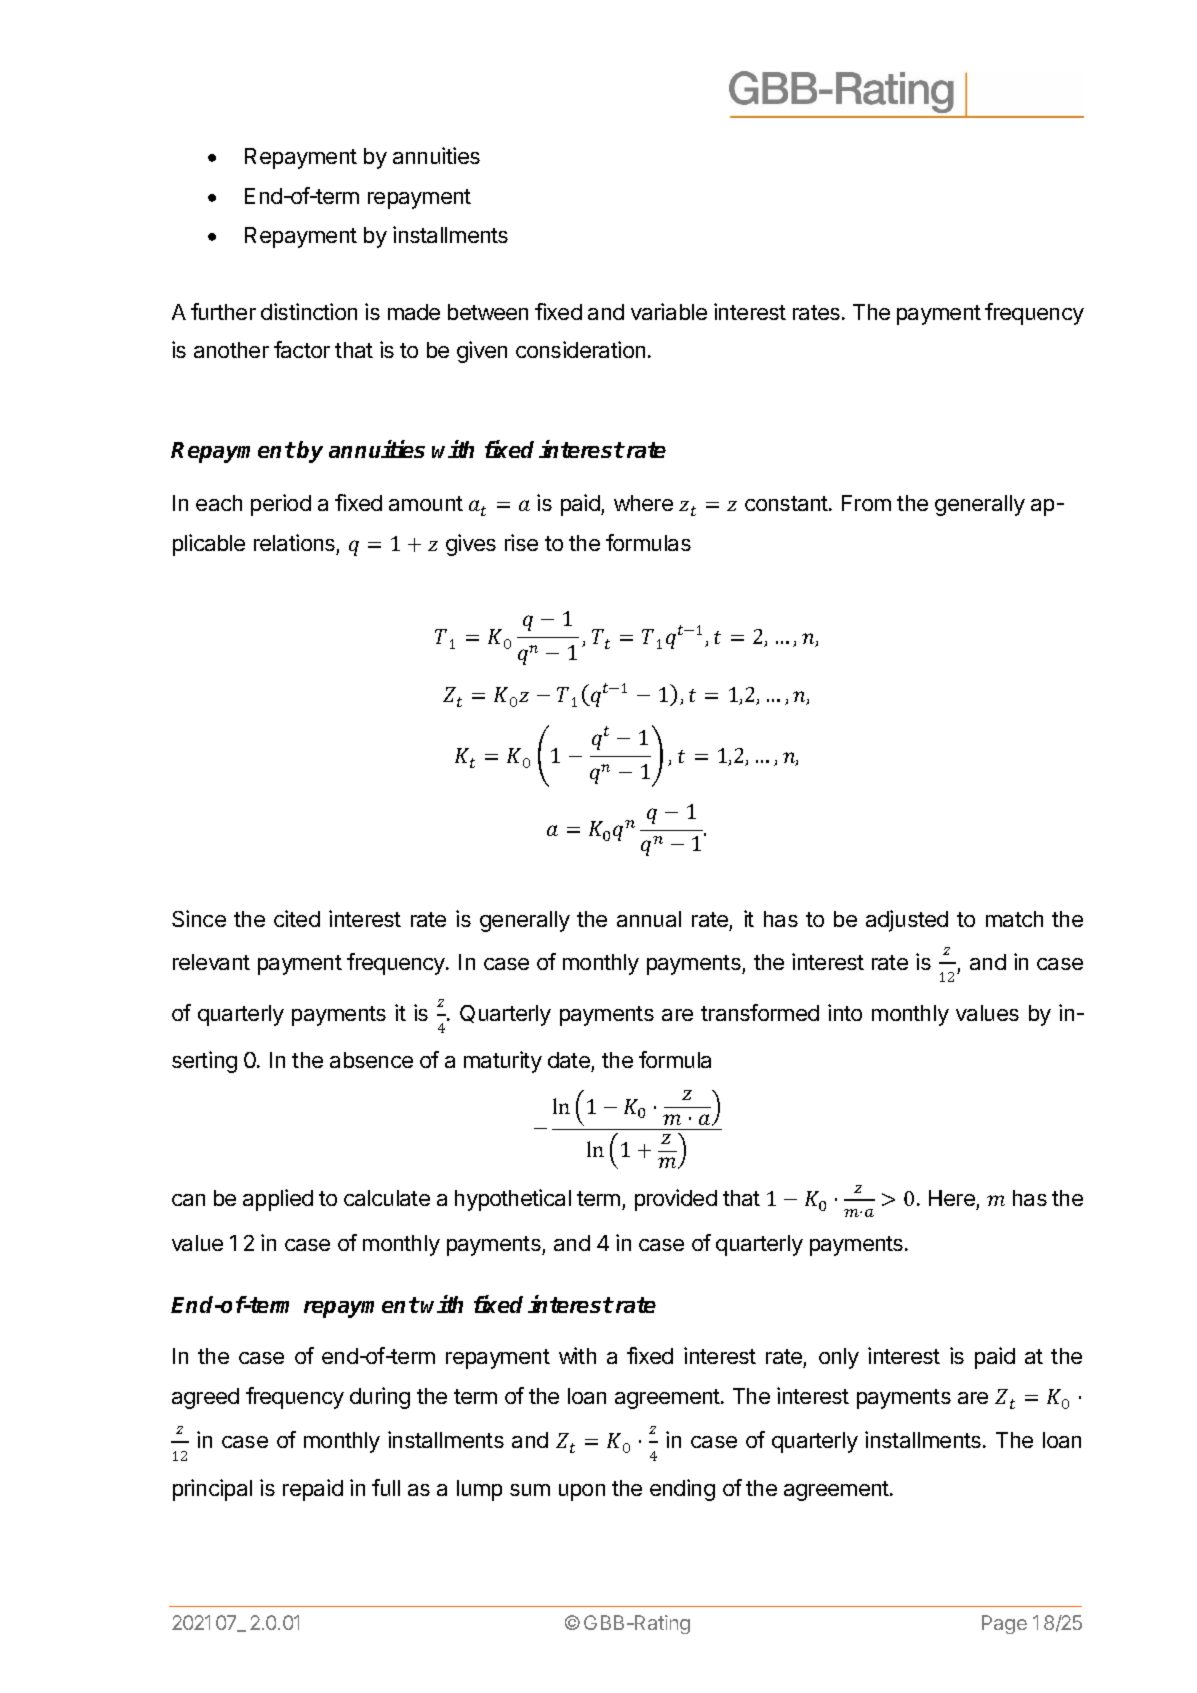 The image size is (1197, 1693). I want to click on adjusted, so click(907, 921).
